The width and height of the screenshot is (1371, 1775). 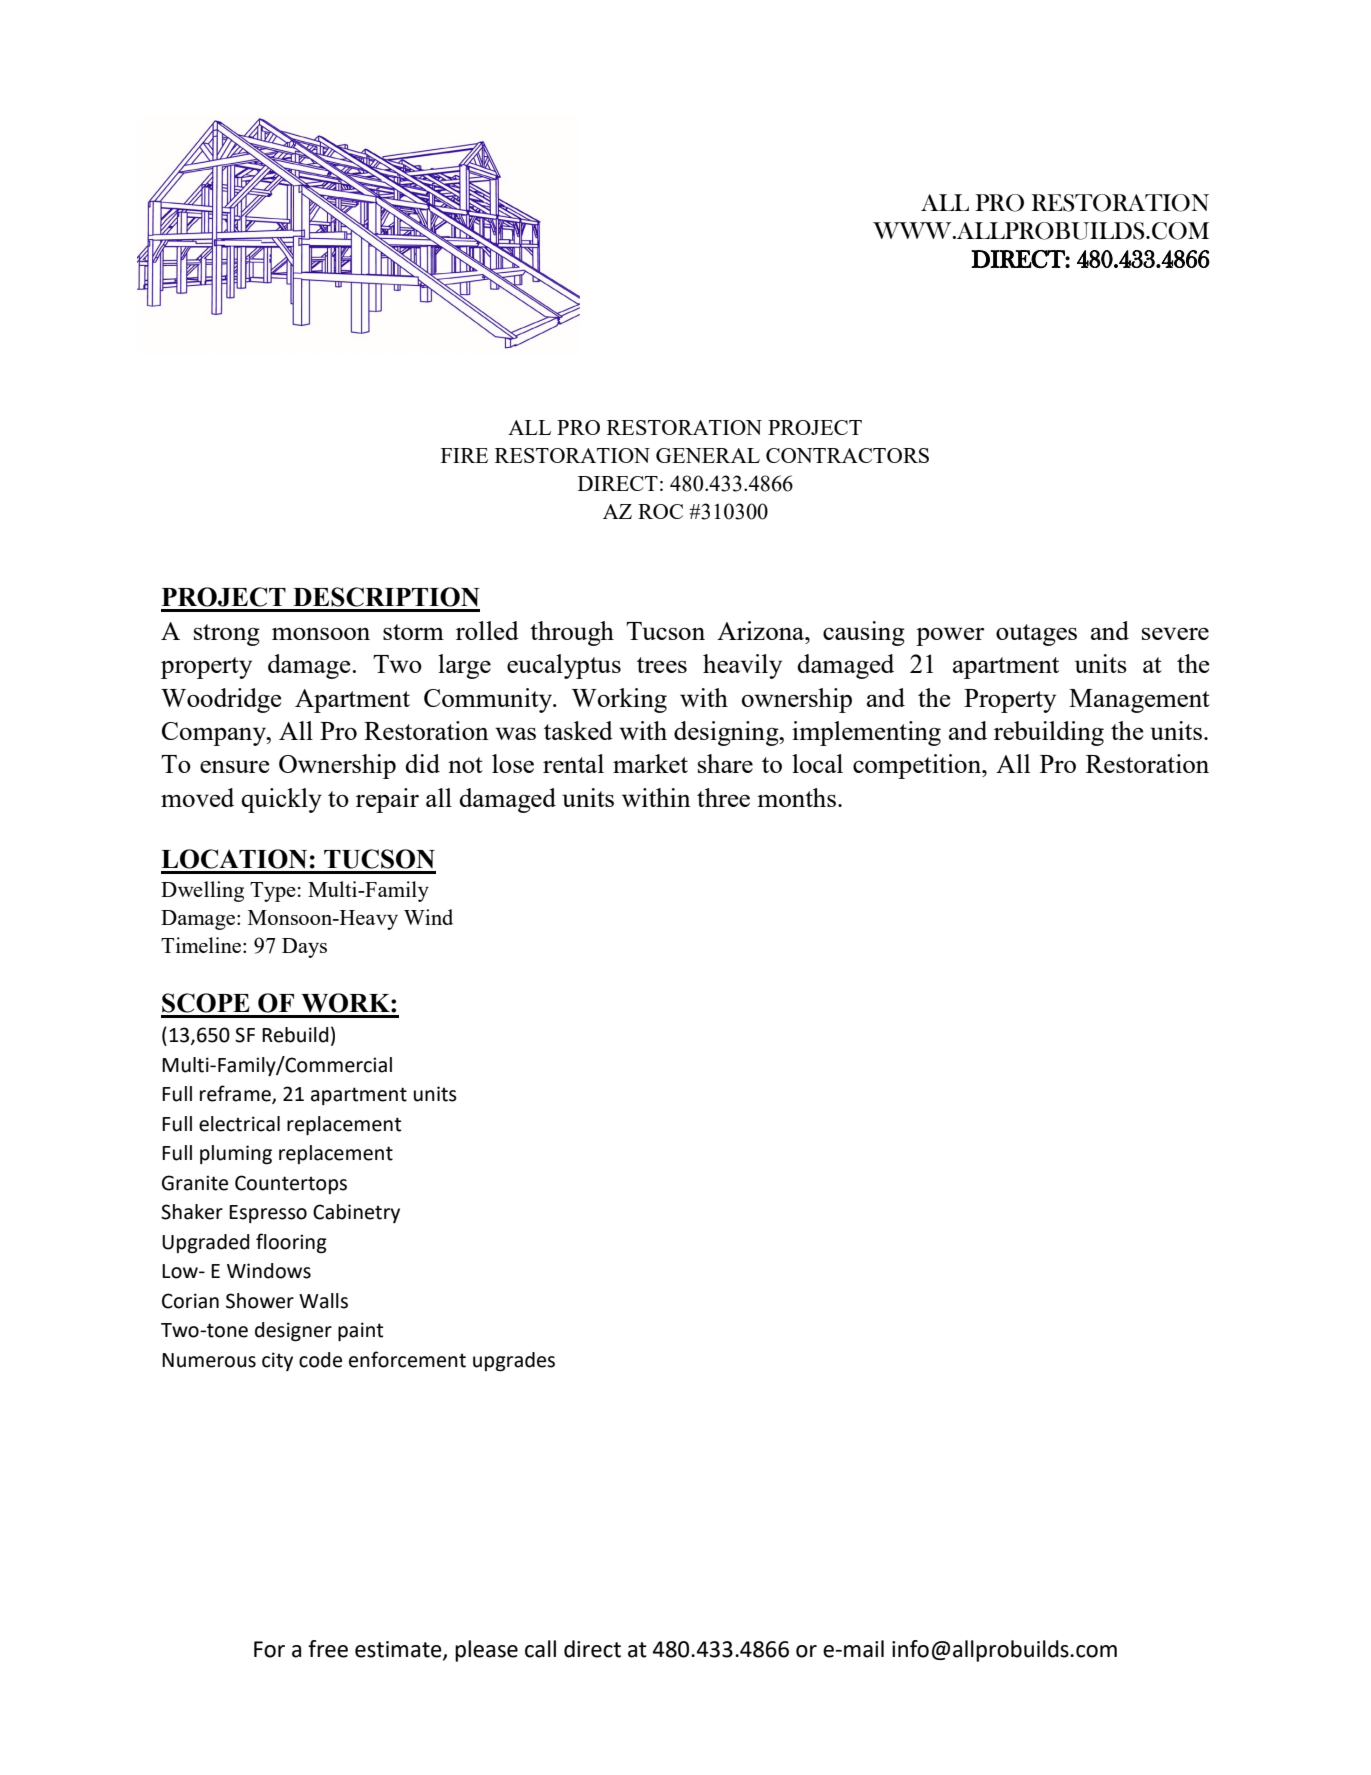 I want to click on FIRE, so click(x=464, y=455).
